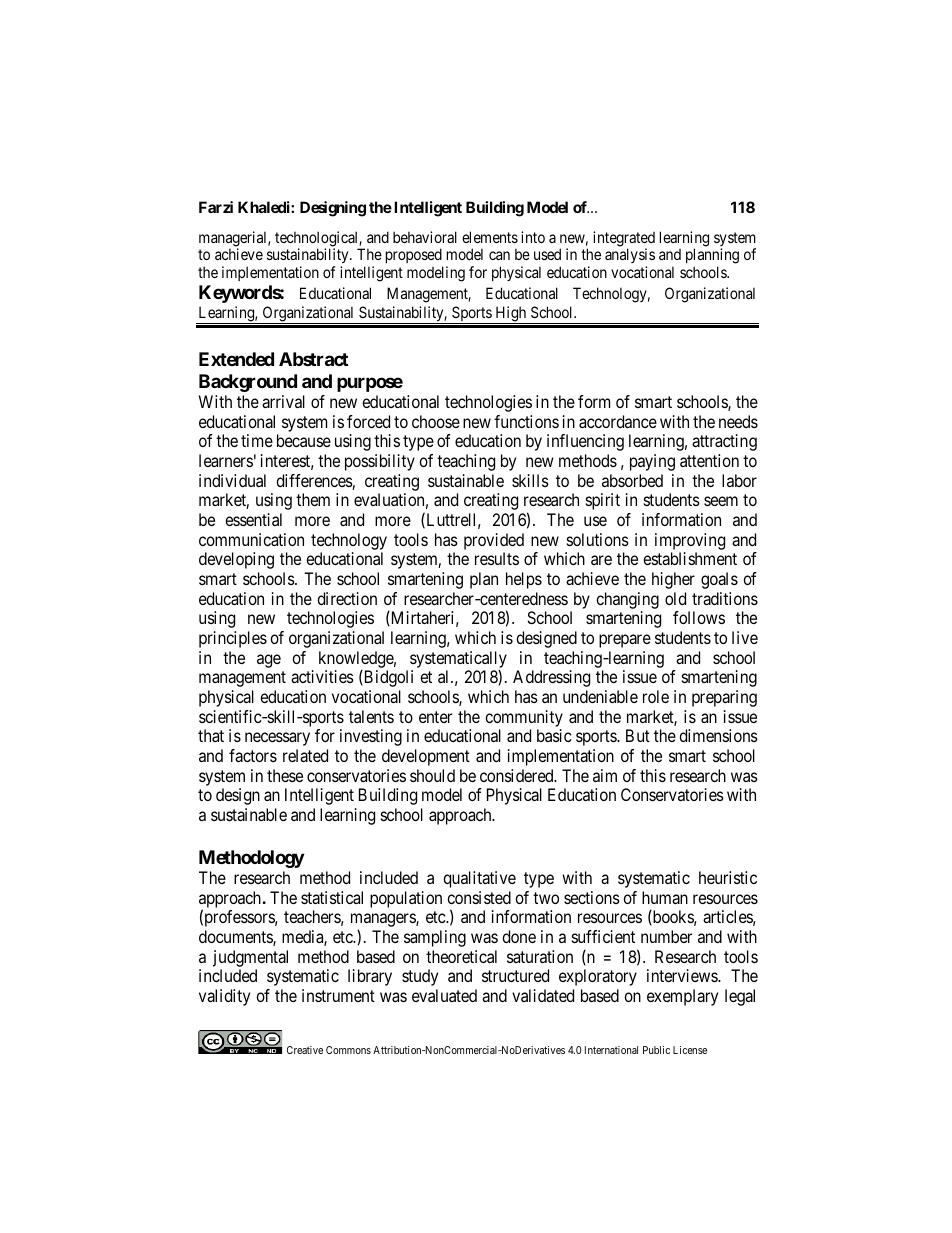 This image has height=1233, width=952. What do you see at coordinates (518, 775) in the image?
I see `considered` at bounding box center [518, 775].
